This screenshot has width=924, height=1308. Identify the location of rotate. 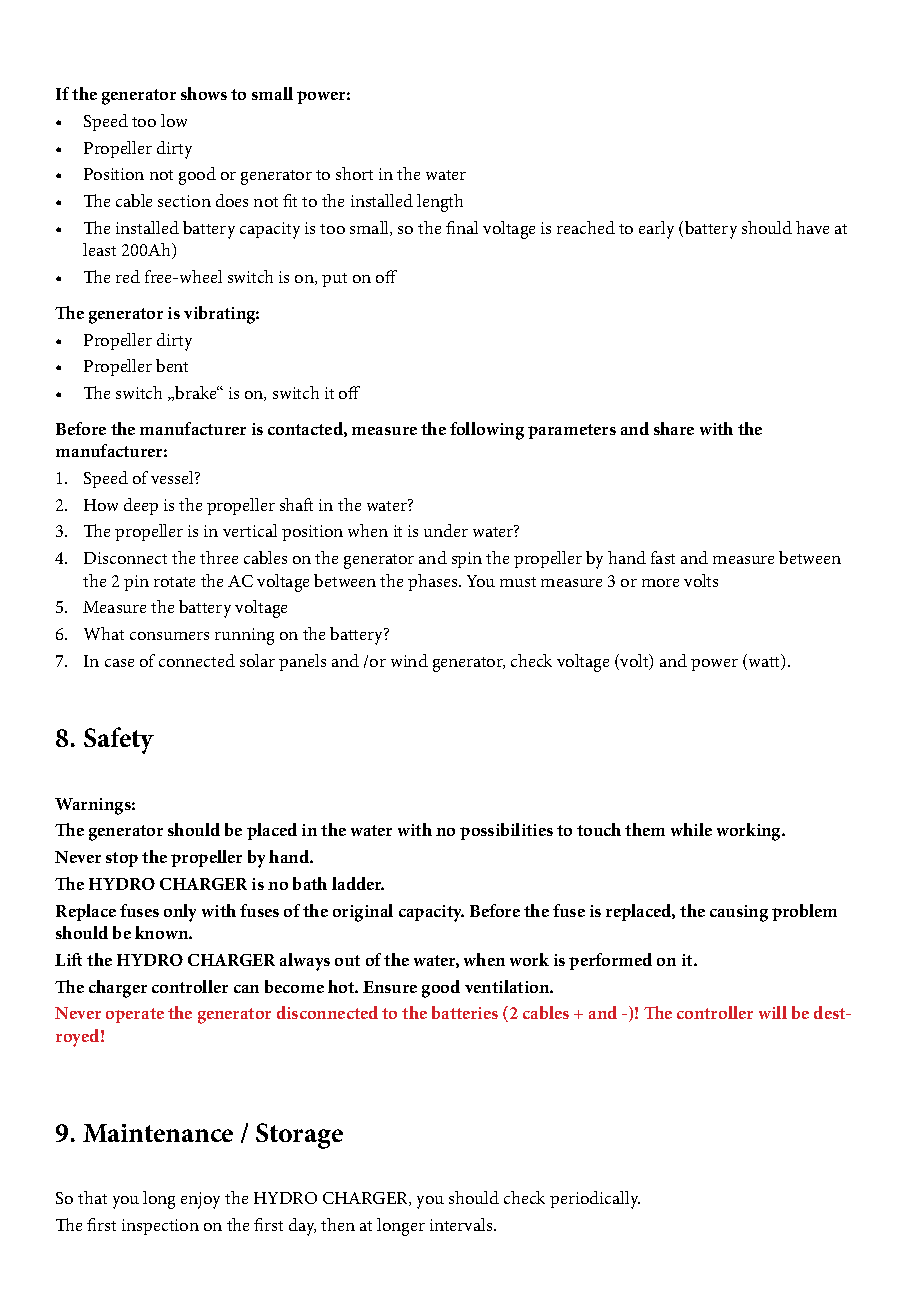
(174, 582).
